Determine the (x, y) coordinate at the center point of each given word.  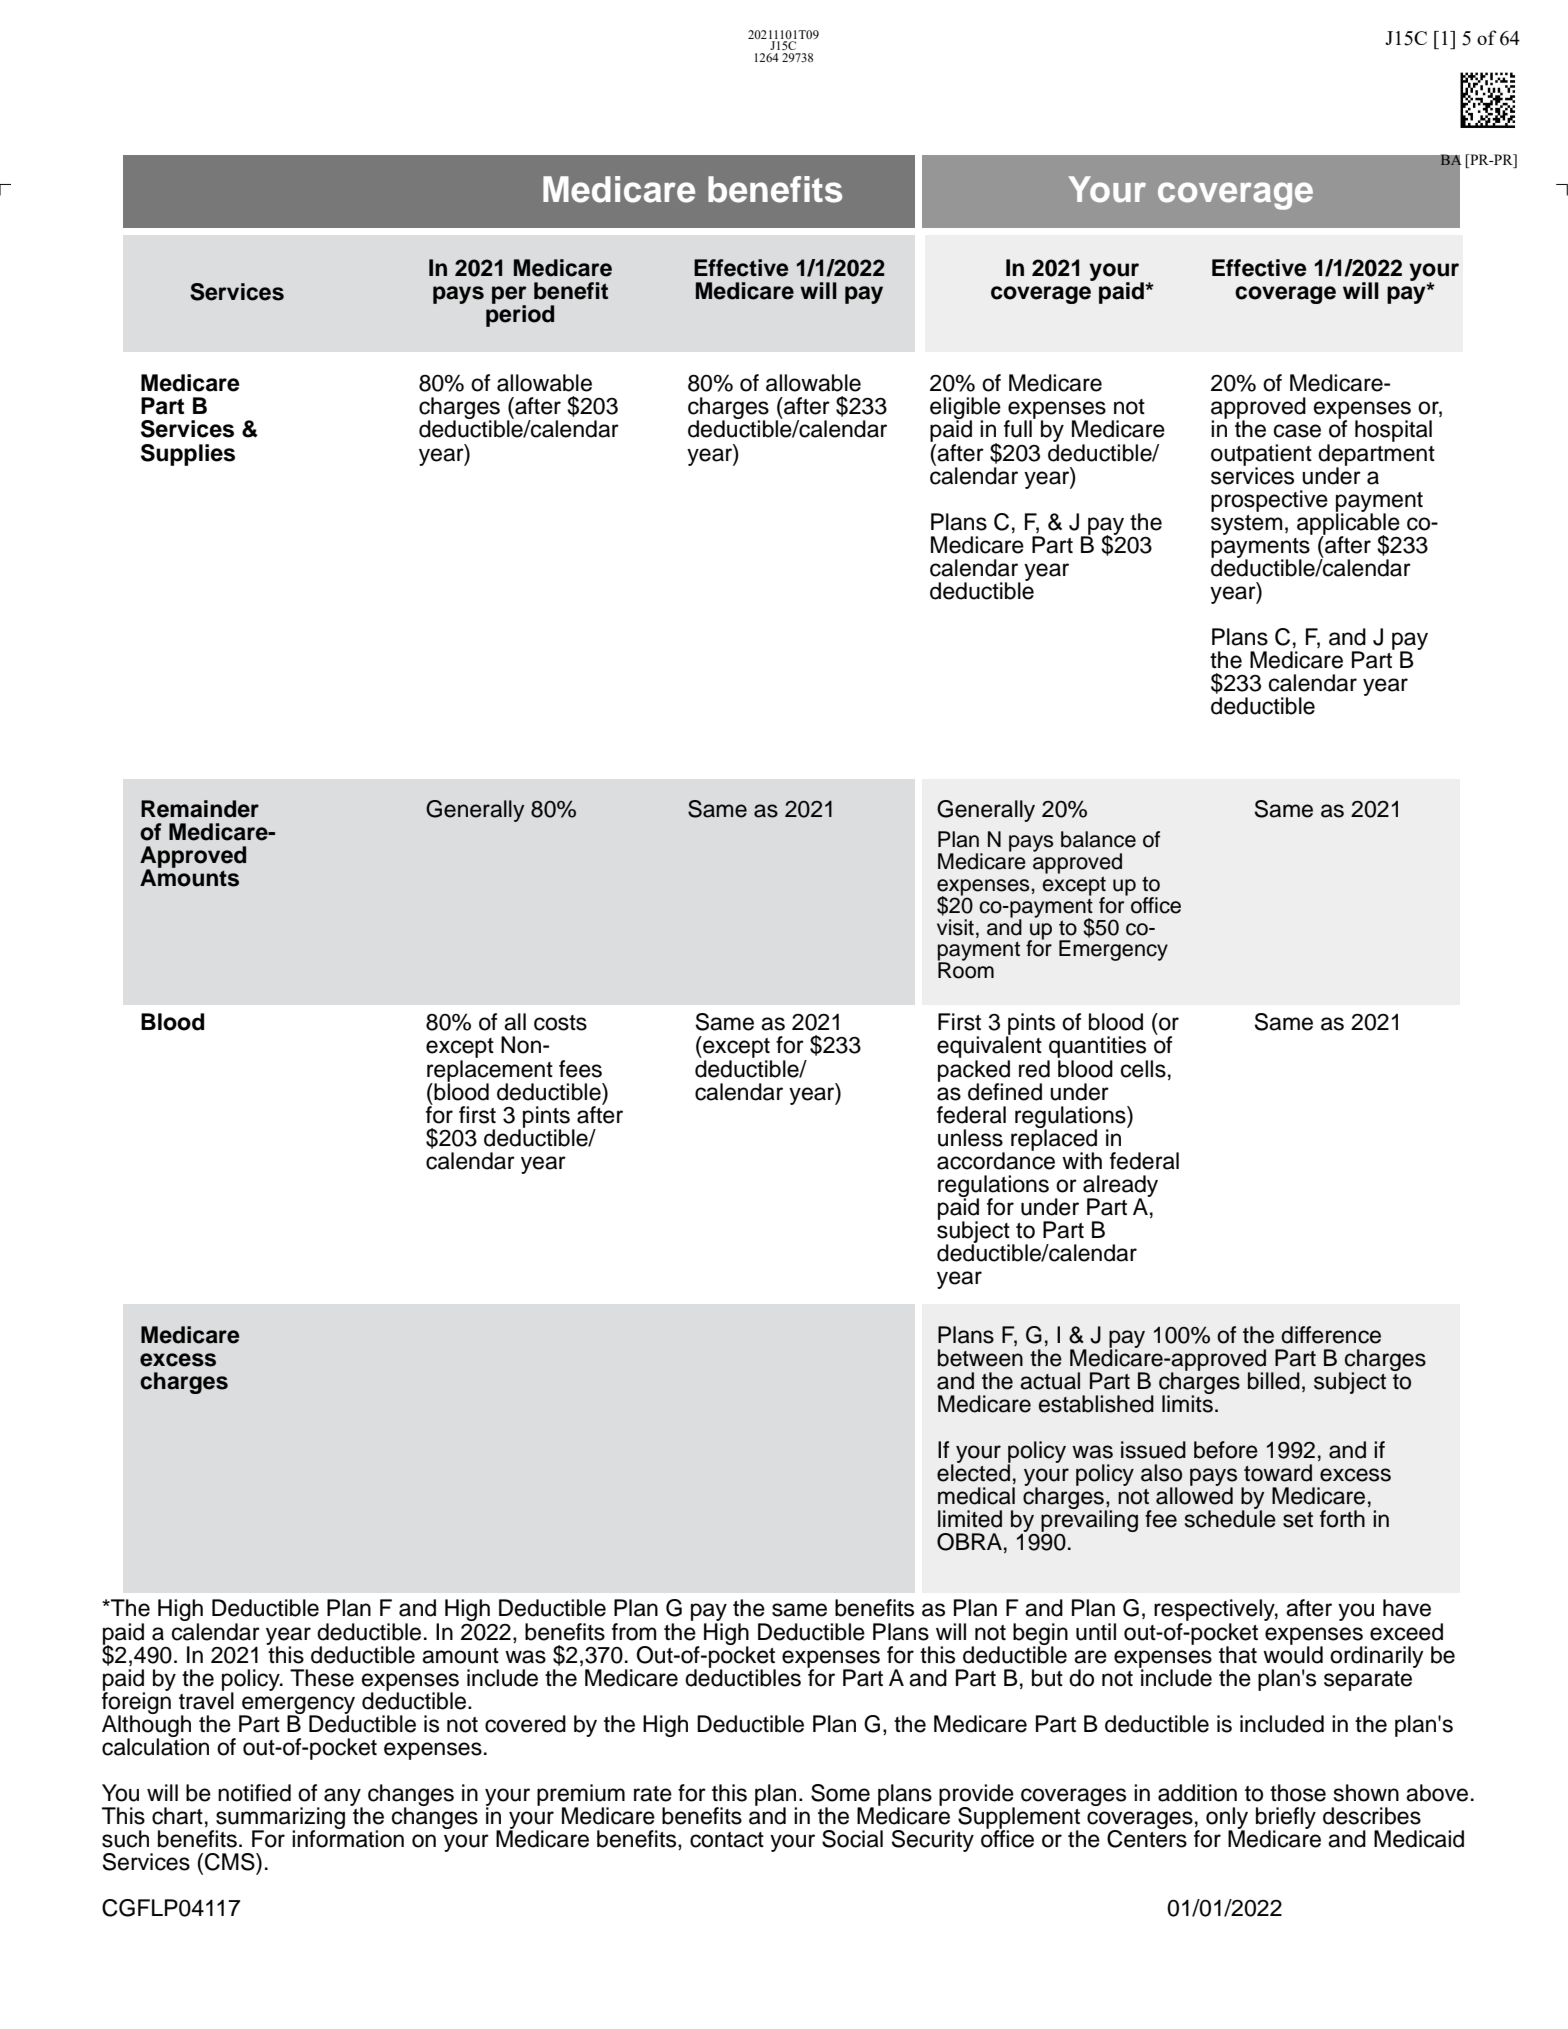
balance (1098, 839)
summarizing (280, 1819)
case (1297, 431)
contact (727, 1840)
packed (974, 1070)
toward (1278, 1473)
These (322, 1678)
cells (1143, 1069)
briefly (1286, 1819)
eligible (965, 409)
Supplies (188, 455)
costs (560, 1023)
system (1246, 525)
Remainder (200, 809)
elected (974, 1472)
